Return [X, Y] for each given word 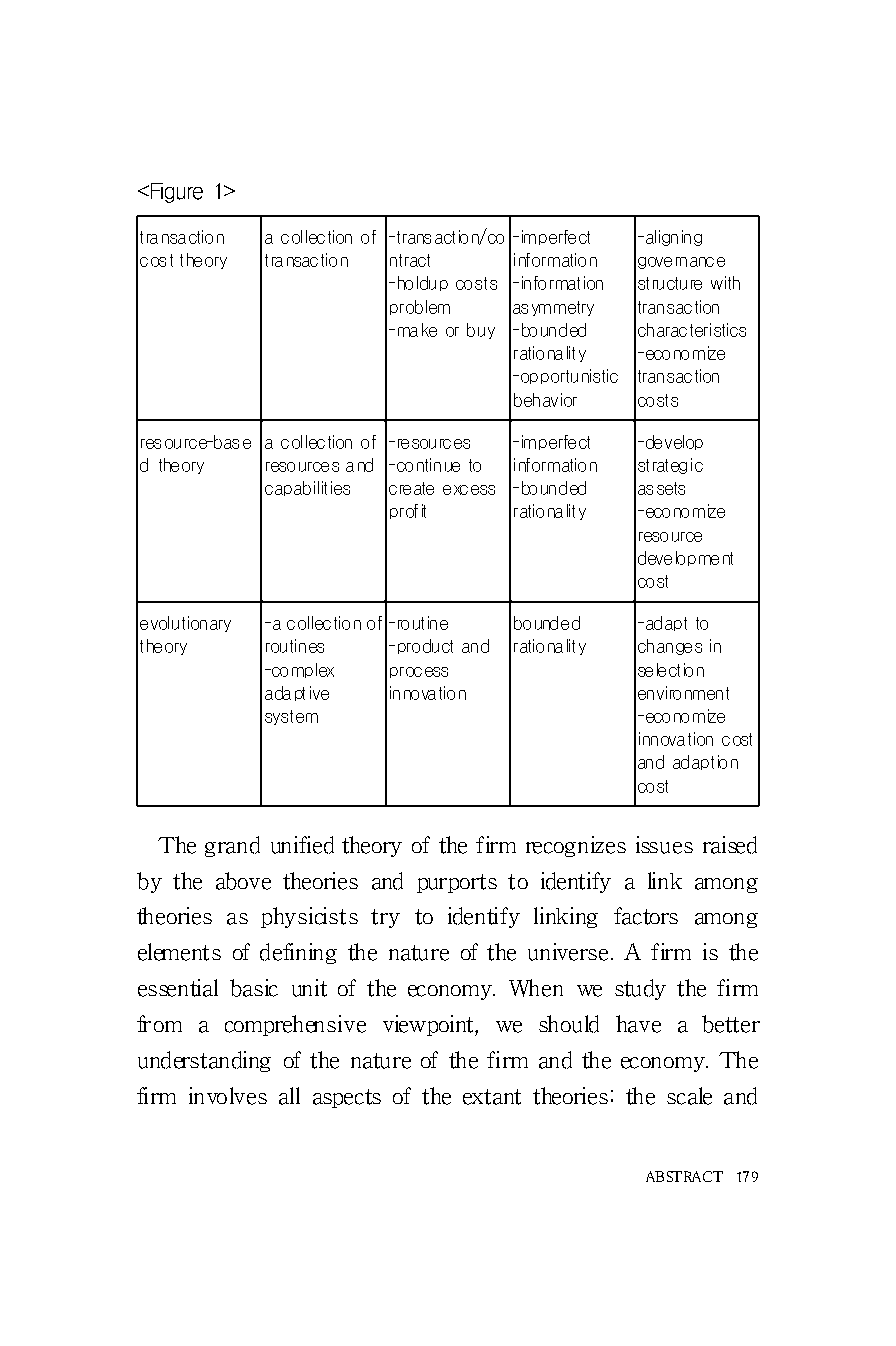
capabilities [307, 488]
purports [457, 883]
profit [408, 511]
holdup [423, 283]
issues [664, 845]
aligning [674, 238]
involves [228, 1096]
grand [232, 846]
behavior [545, 400]
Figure [177, 193]
